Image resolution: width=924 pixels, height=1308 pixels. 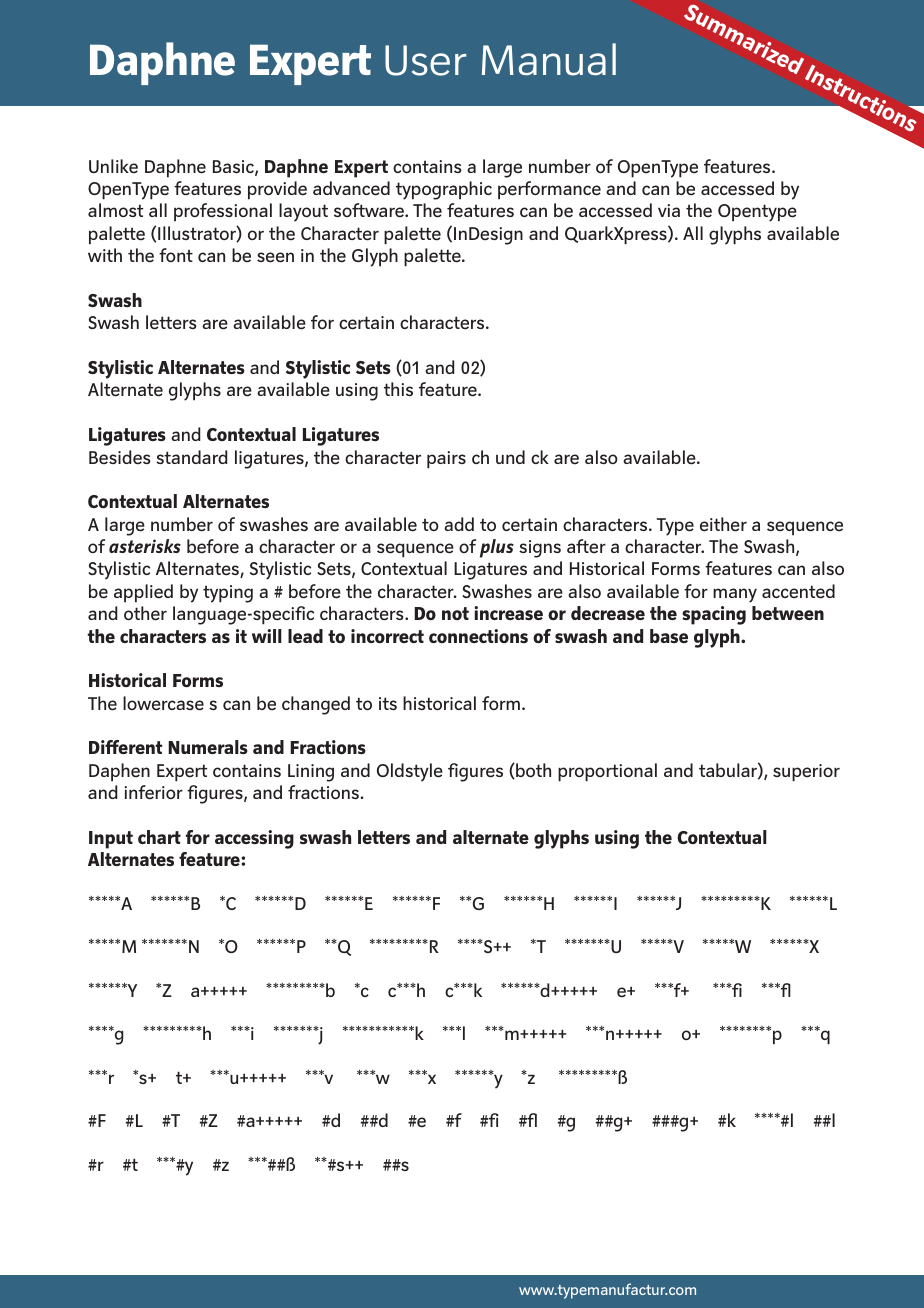 What do you see at coordinates (113, 166) in the screenshot?
I see `Unlike` at bounding box center [113, 166].
